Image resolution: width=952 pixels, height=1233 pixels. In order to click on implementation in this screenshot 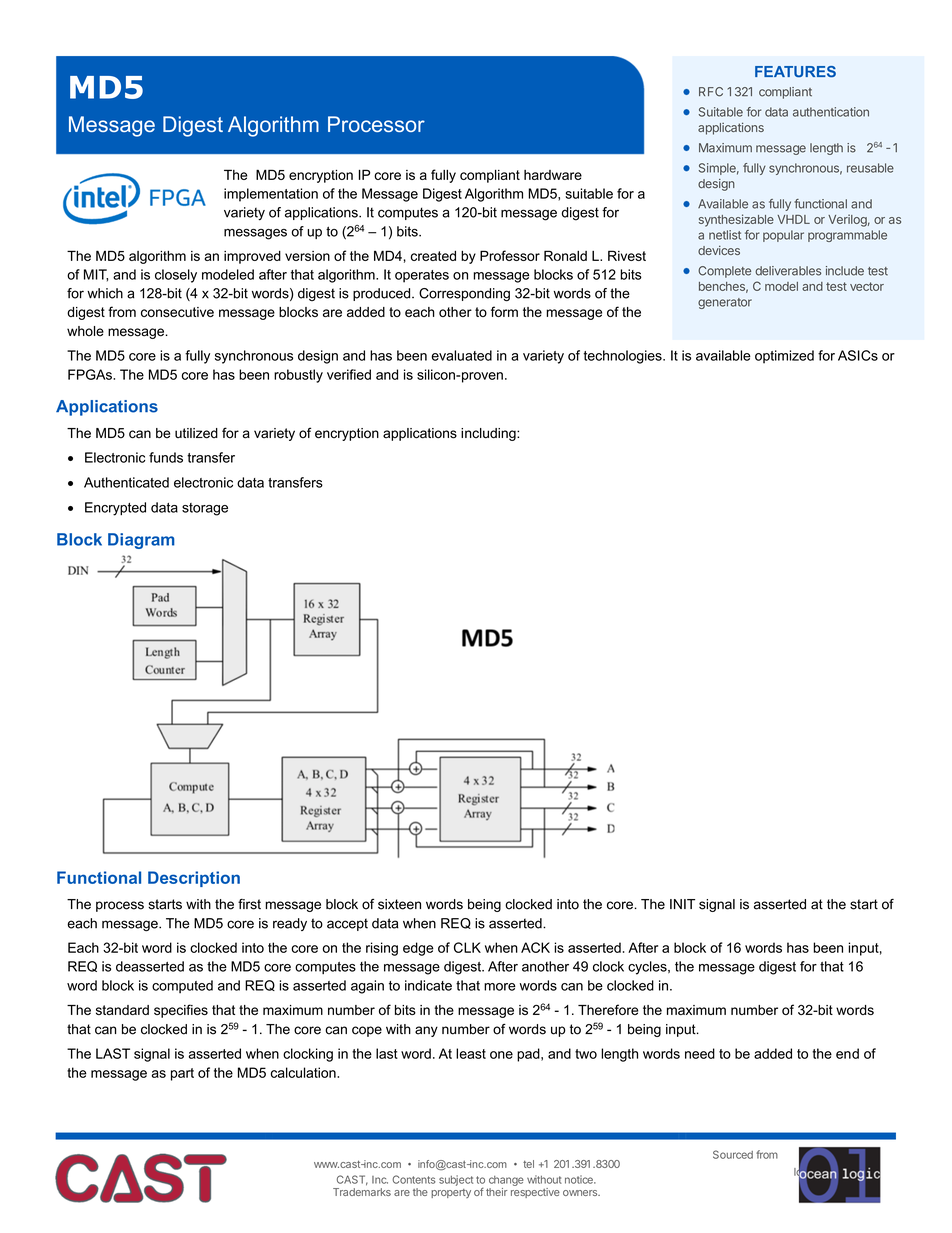, I will do `click(271, 195)`.
